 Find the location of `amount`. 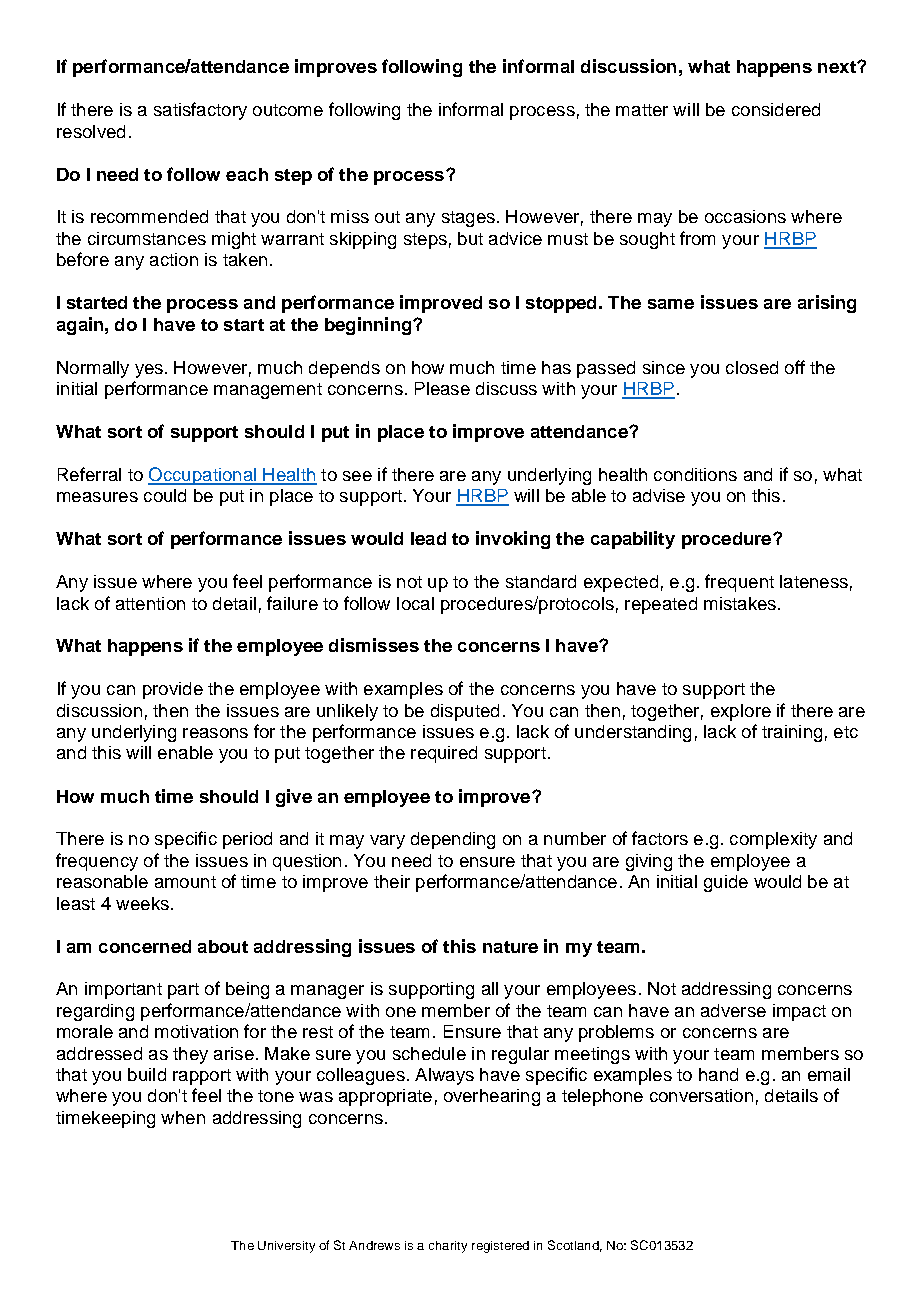

amount is located at coordinates (185, 882).
